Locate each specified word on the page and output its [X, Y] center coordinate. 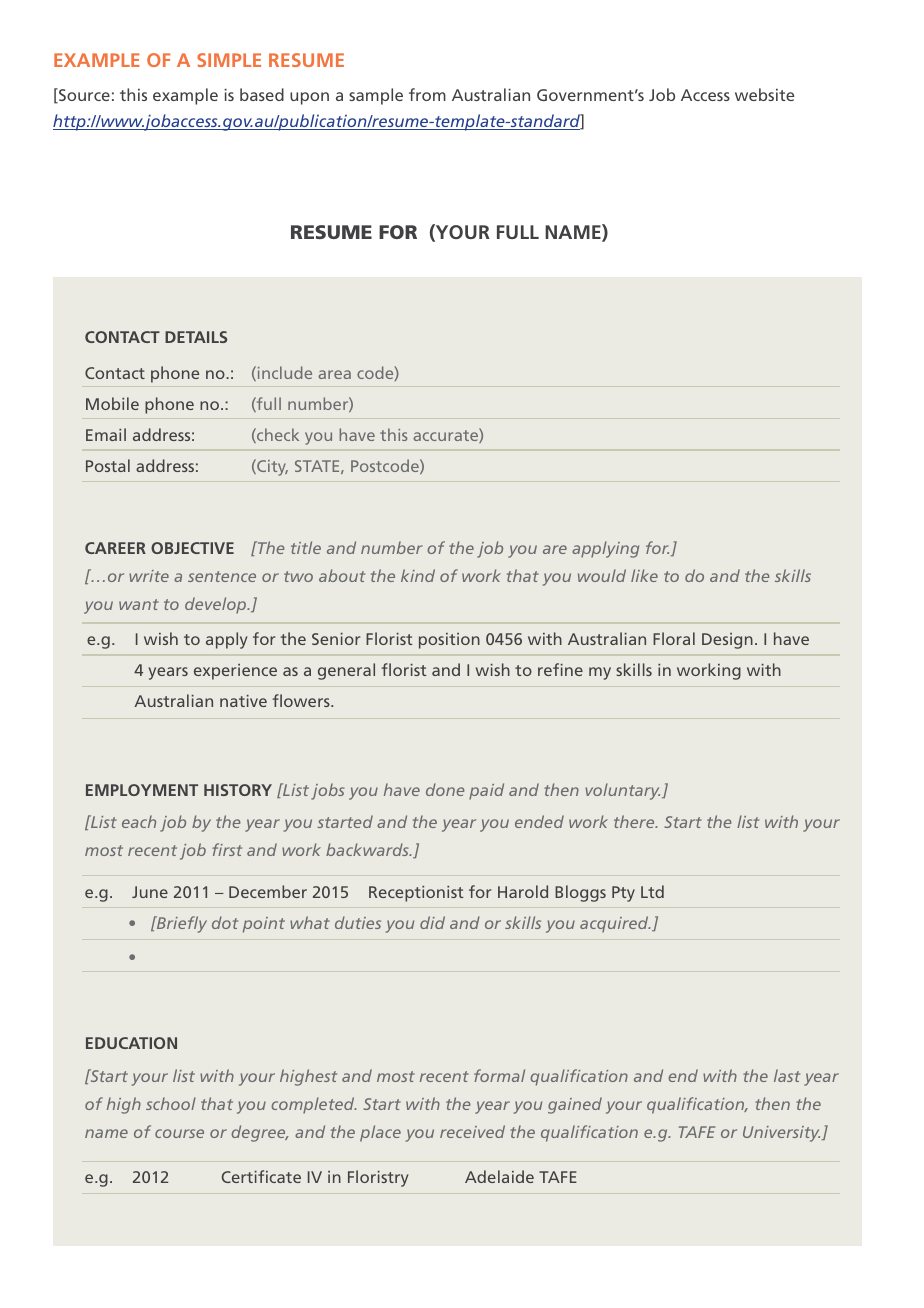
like [644, 575]
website [764, 94]
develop [216, 605]
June [150, 892]
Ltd [652, 891]
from [427, 94]
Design [727, 641]
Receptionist [416, 894]
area [334, 374]
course [179, 1133]
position [449, 641]
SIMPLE [229, 60]
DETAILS [196, 337]
